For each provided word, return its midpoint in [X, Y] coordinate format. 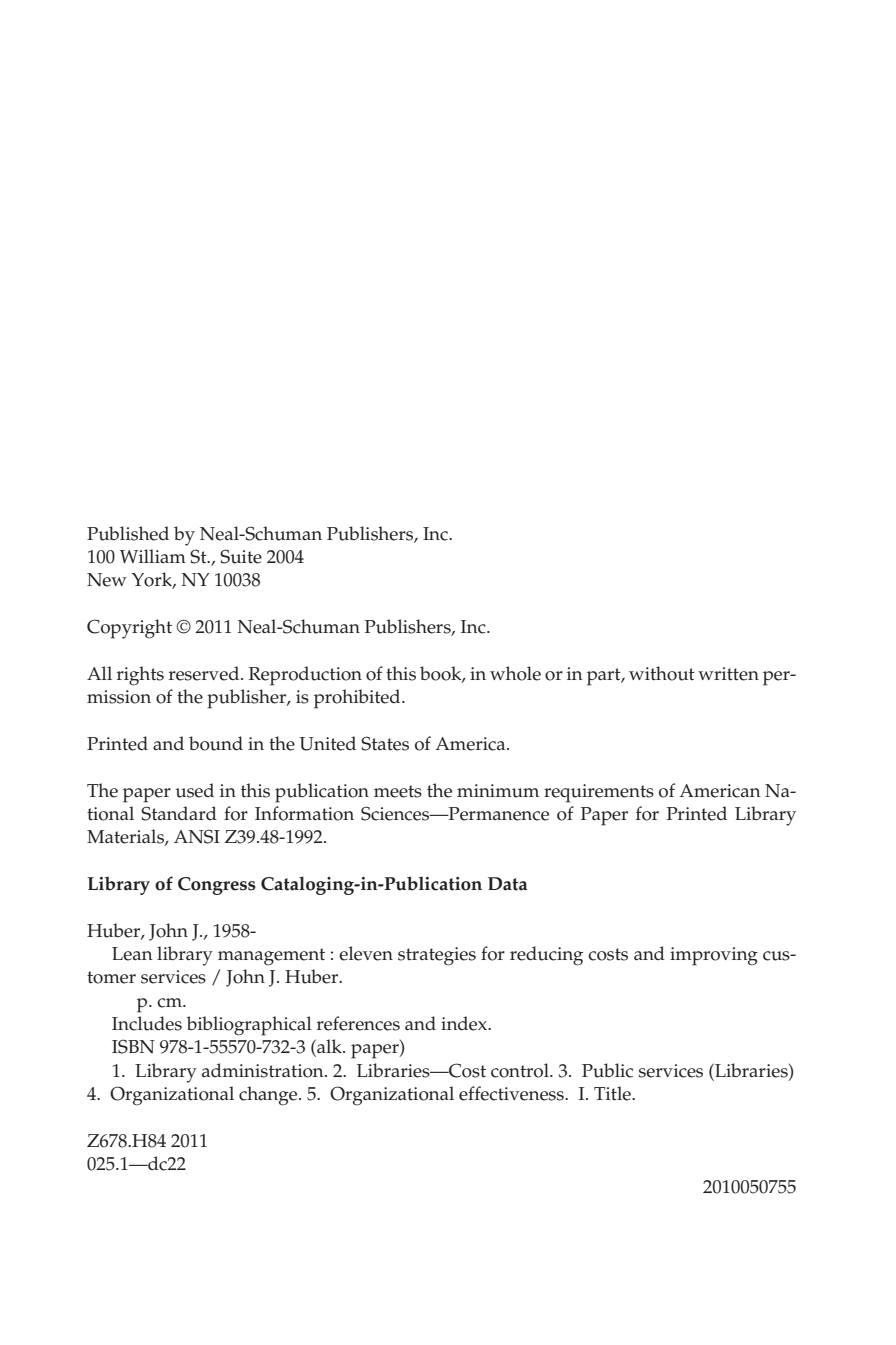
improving [714, 956]
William [153, 556]
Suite [241, 556]
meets [398, 791]
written [728, 674]
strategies [437, 956]
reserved [205, 673]
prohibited [358, 699]
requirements [599, 793]
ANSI [197, 836]
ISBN [133, 1046]
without [662, 673]
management [271, 957]
